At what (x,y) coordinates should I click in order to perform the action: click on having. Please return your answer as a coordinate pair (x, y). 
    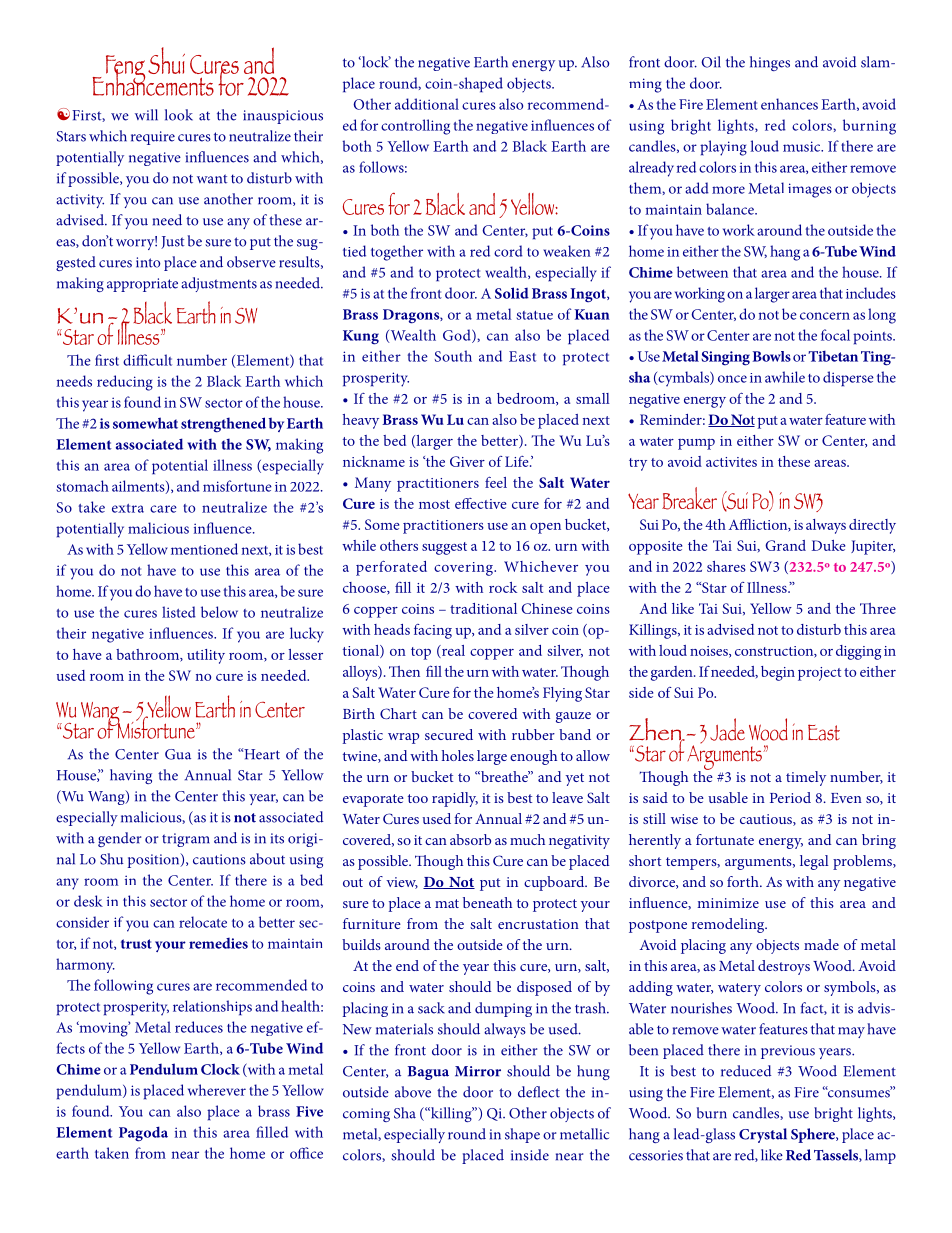
    Looking at the image, I should click on (131, 776).
